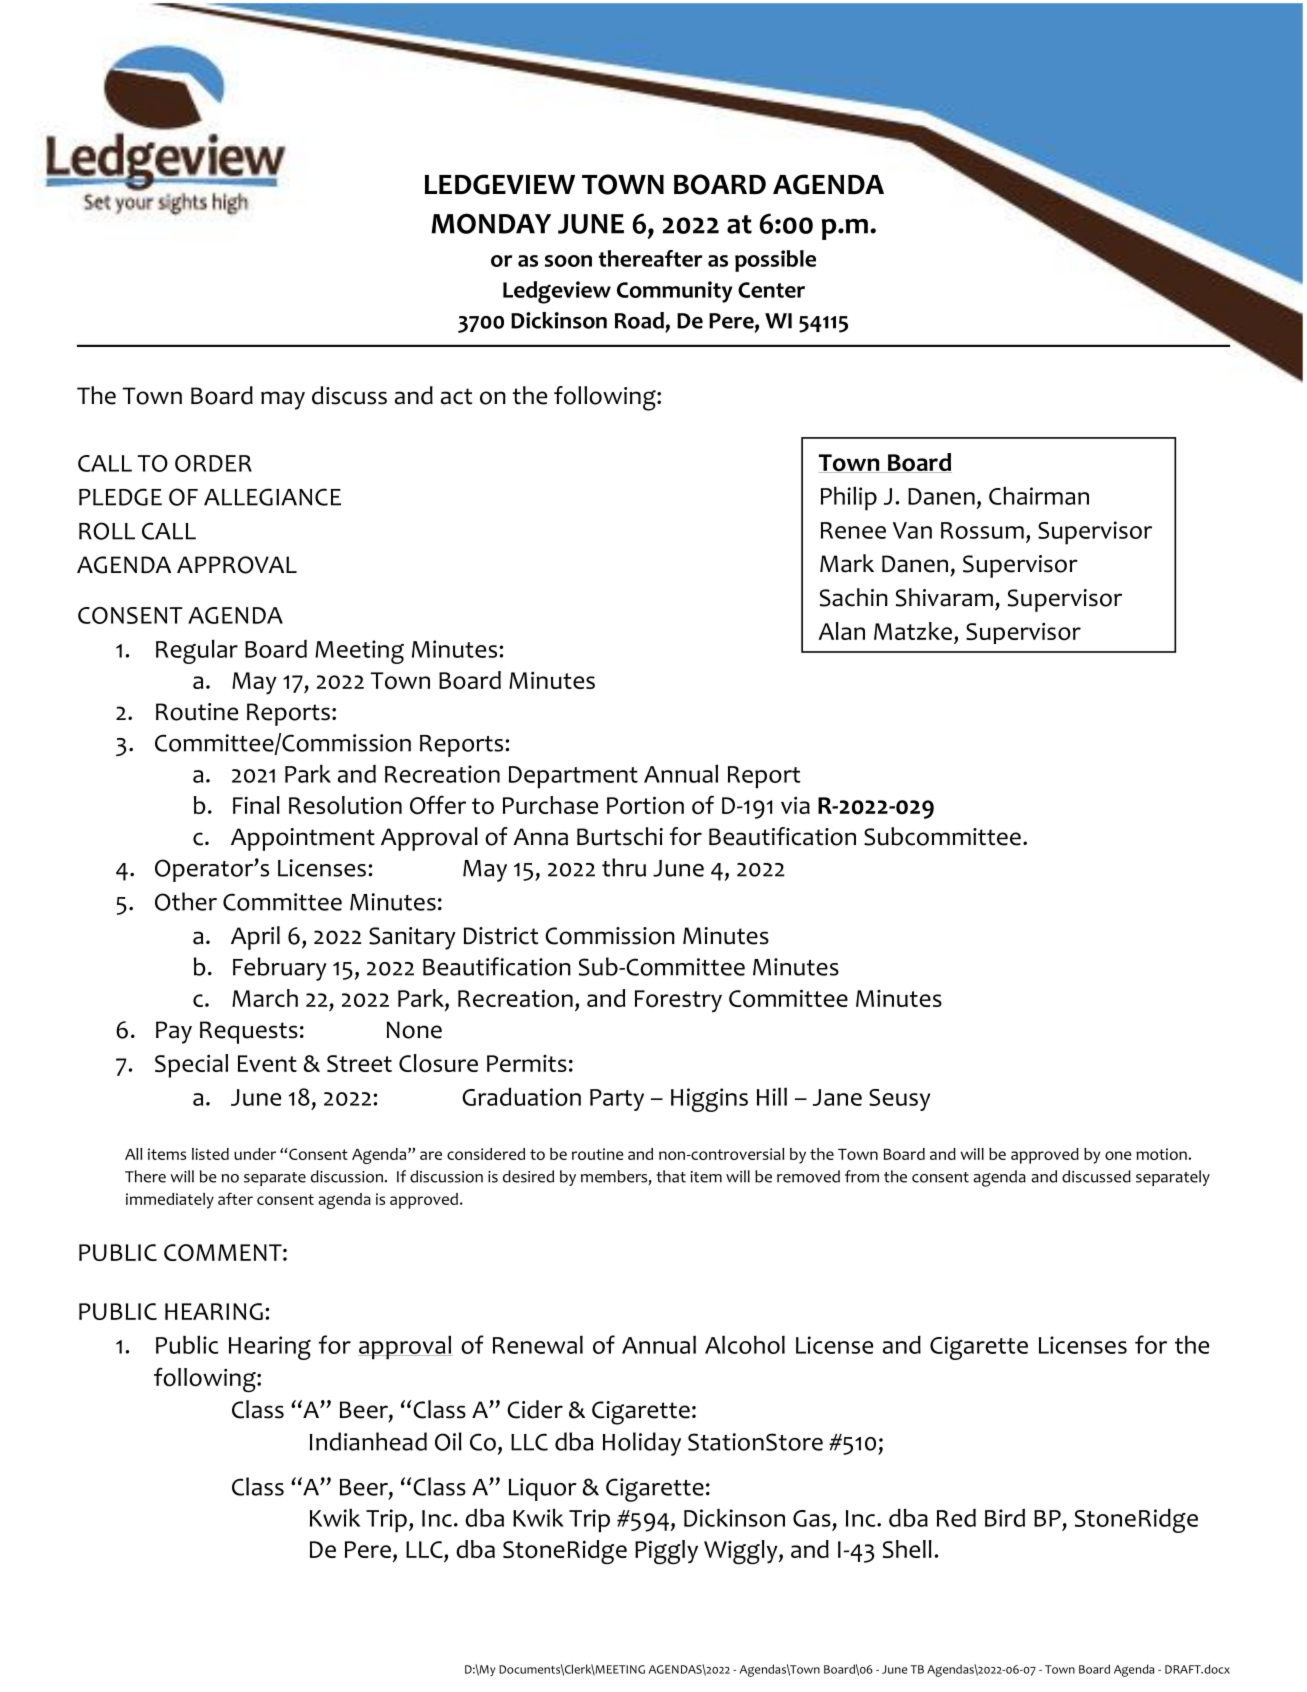 This page has width=1307, height=1692. What do you see at coordinates (841, 631) in the page?
I see `Alan` at bounding box center [841, 631].
